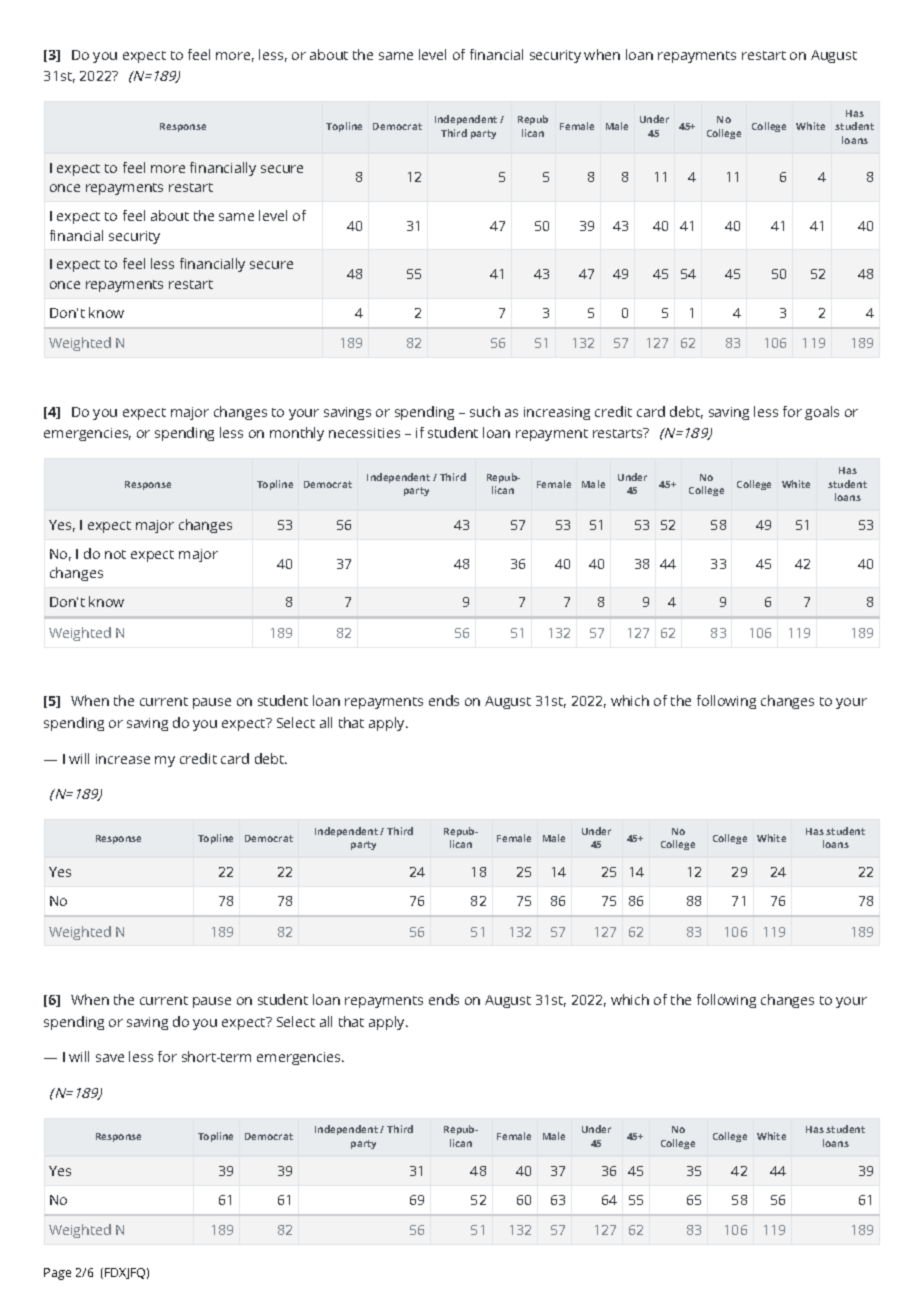  I want to click on goals, so click(822, 413).
